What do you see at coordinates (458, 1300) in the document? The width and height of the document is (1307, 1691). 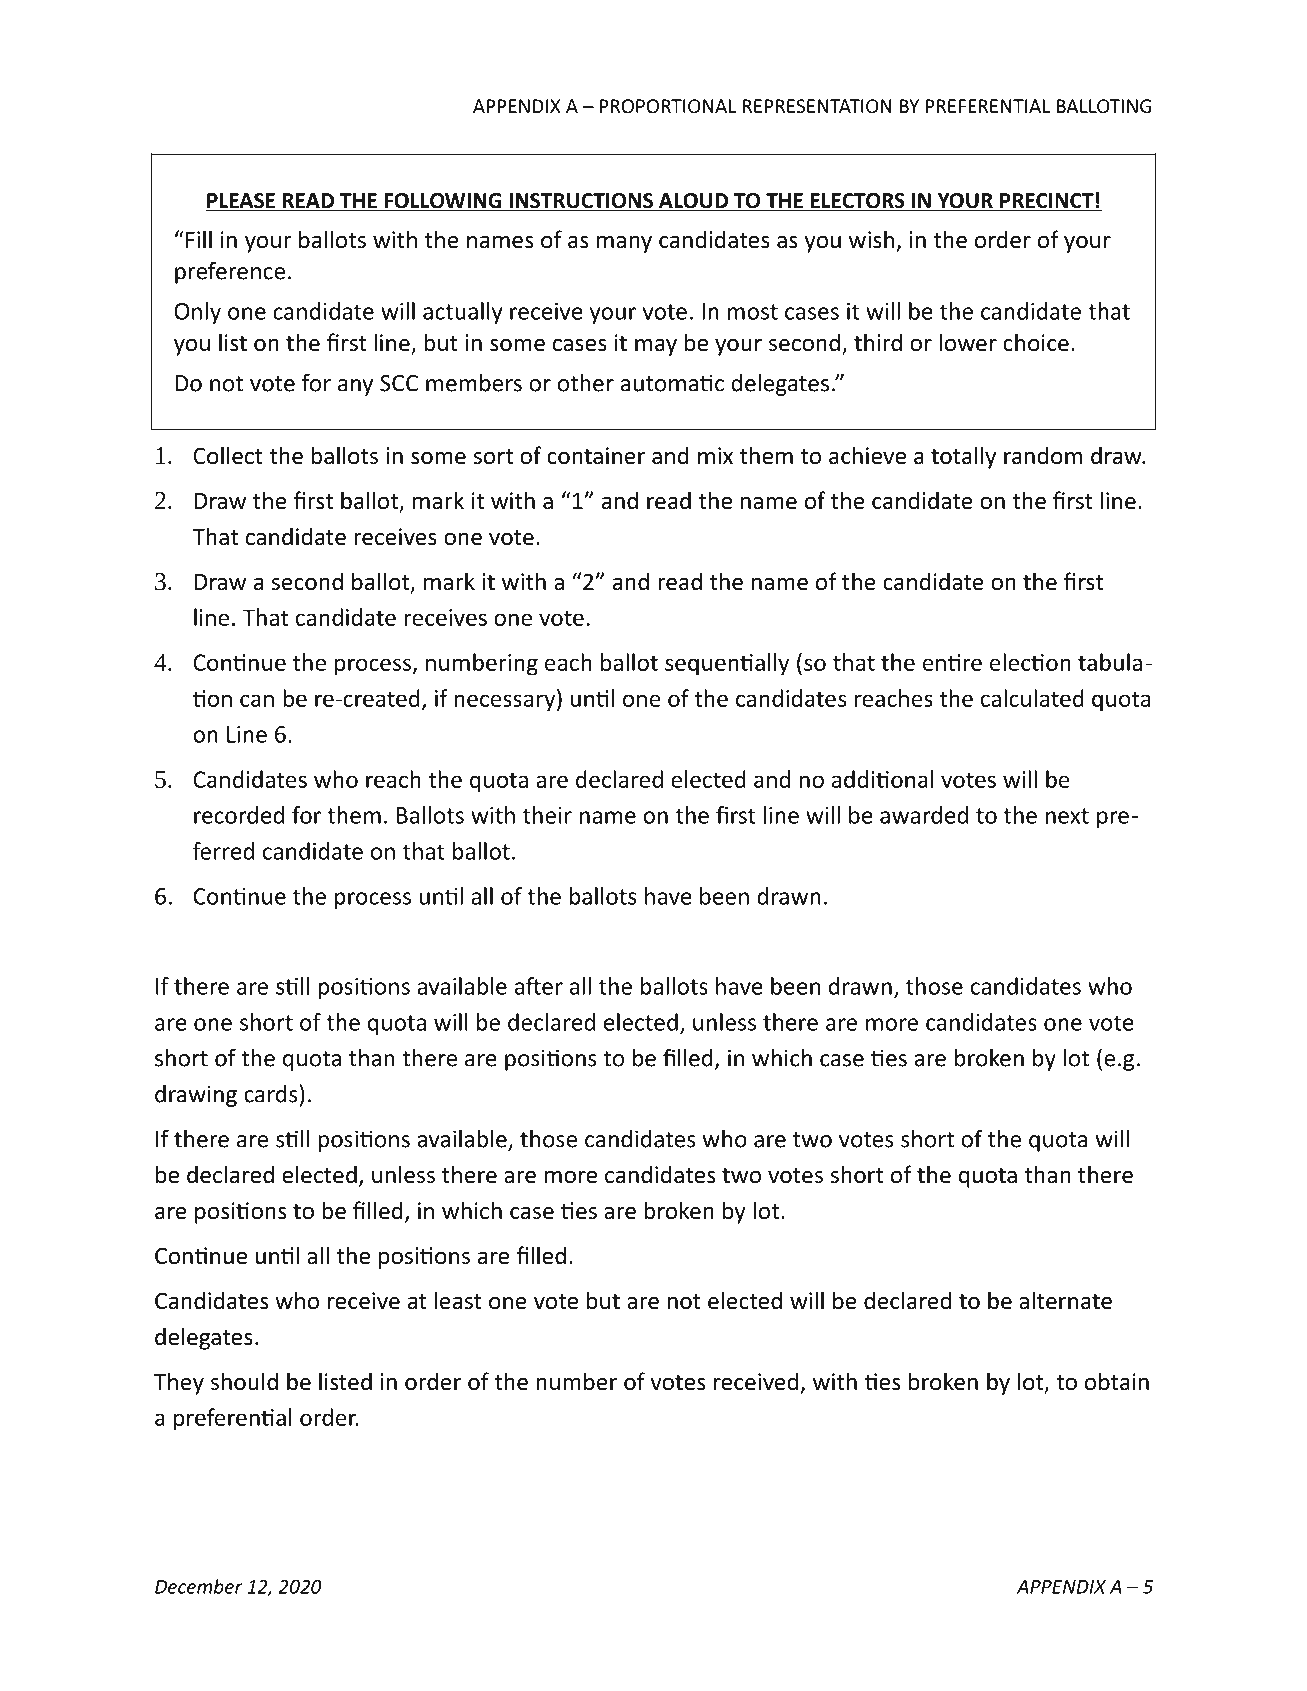 I see `least` at bounding box center [458, 1300].
